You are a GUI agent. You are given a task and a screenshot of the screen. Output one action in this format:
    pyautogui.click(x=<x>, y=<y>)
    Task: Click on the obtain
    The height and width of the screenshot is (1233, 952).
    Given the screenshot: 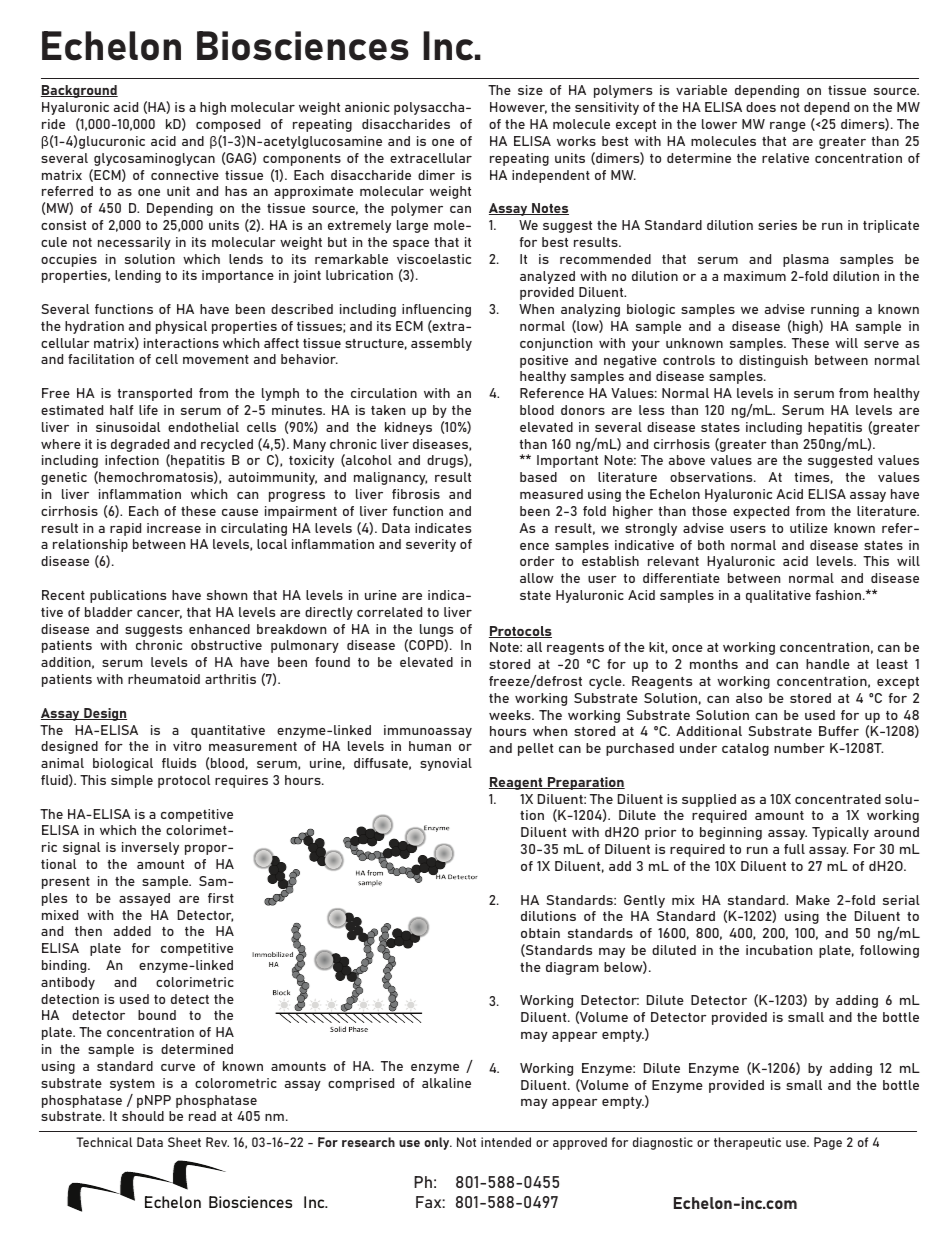 What is the action you would take?
    pyautogui.click(x=540, y=933)
